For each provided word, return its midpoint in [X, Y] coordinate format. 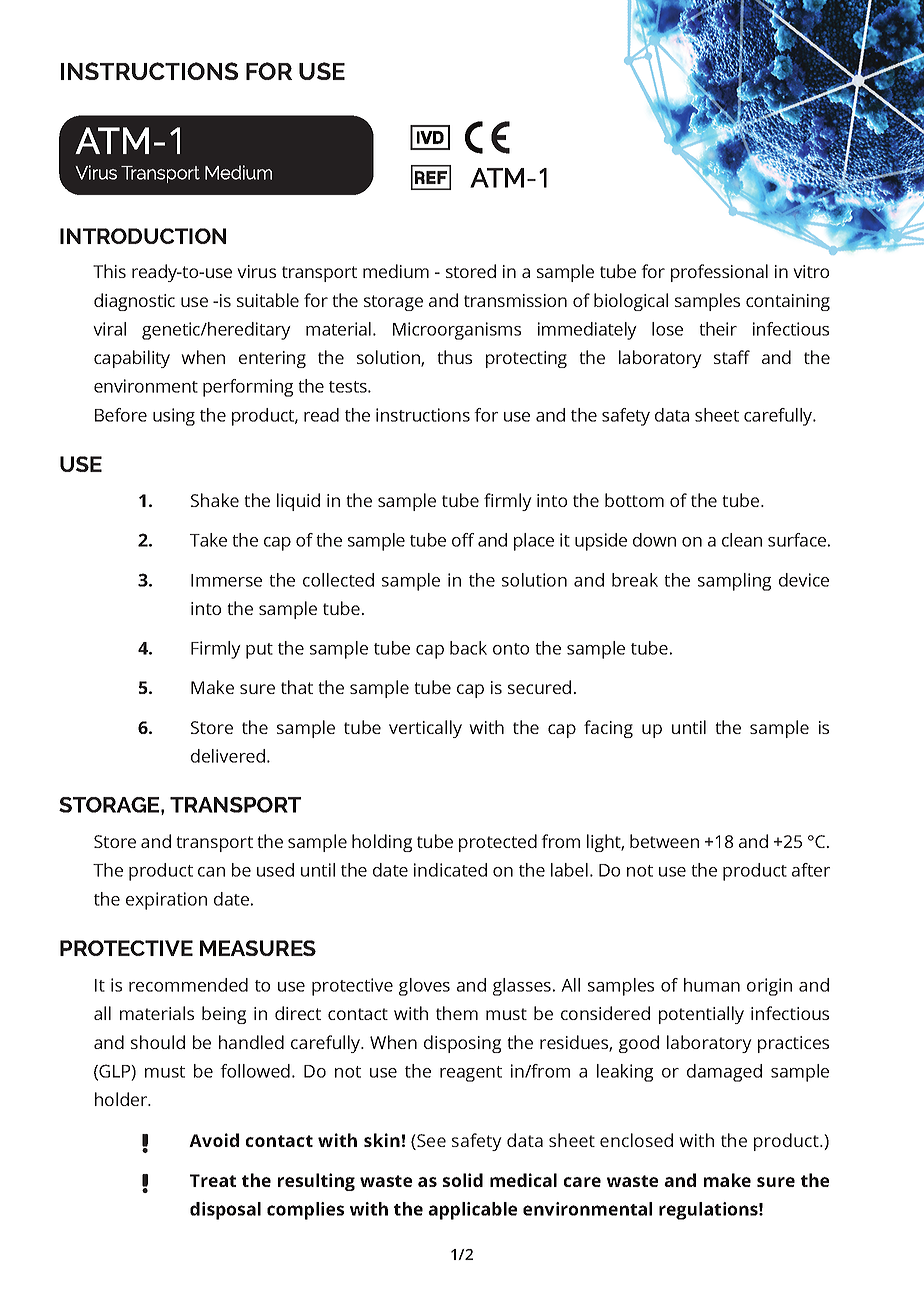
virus [256, 271]
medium [396, 271]
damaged [724, 1073]
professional [719, 273]
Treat [213, 1180]
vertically [425, 729]
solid [463, 1180]
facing [608, 729]
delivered [228, 756]
